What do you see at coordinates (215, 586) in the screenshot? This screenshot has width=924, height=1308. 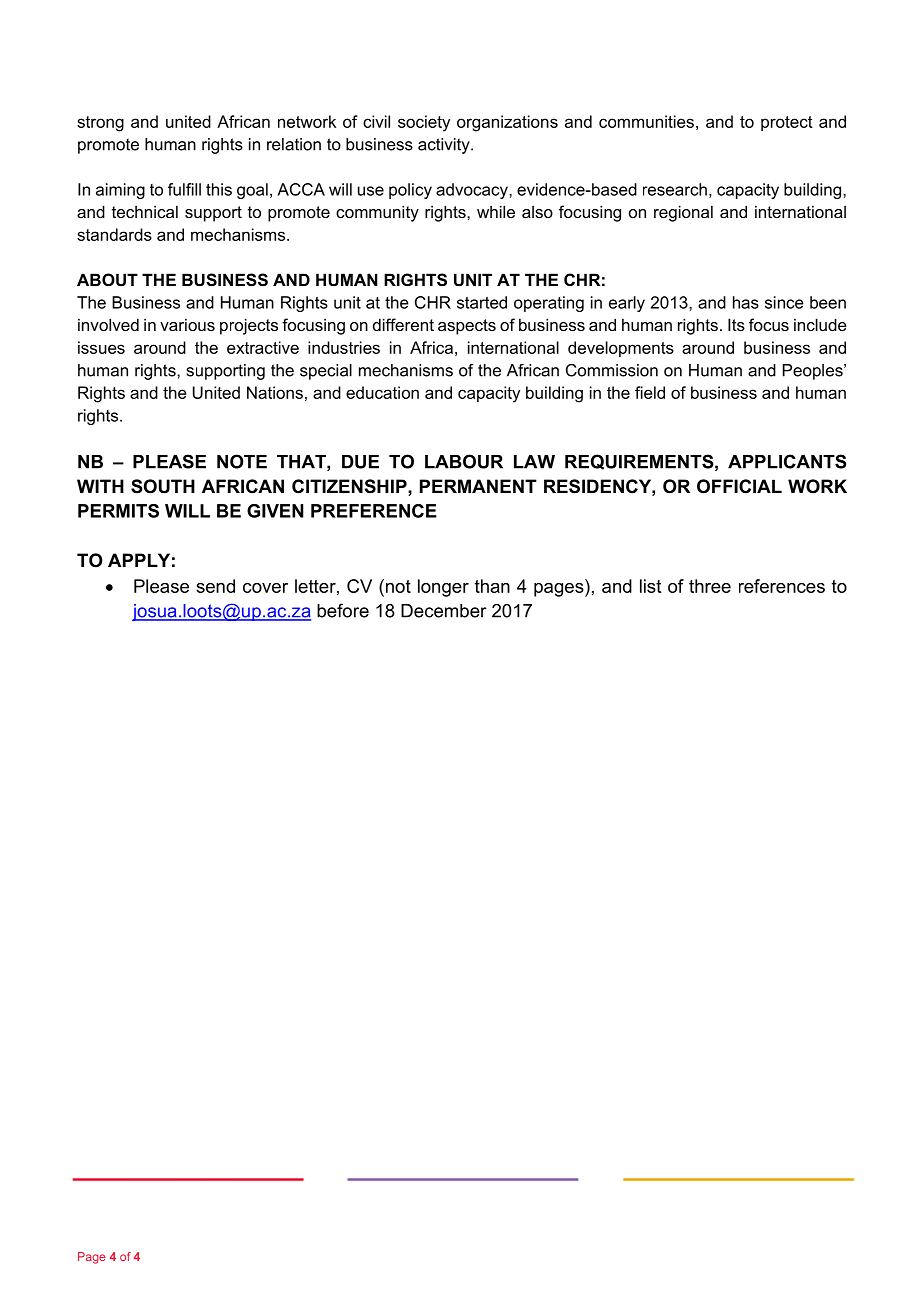 I see `send` at bounding box center [215, 586].
